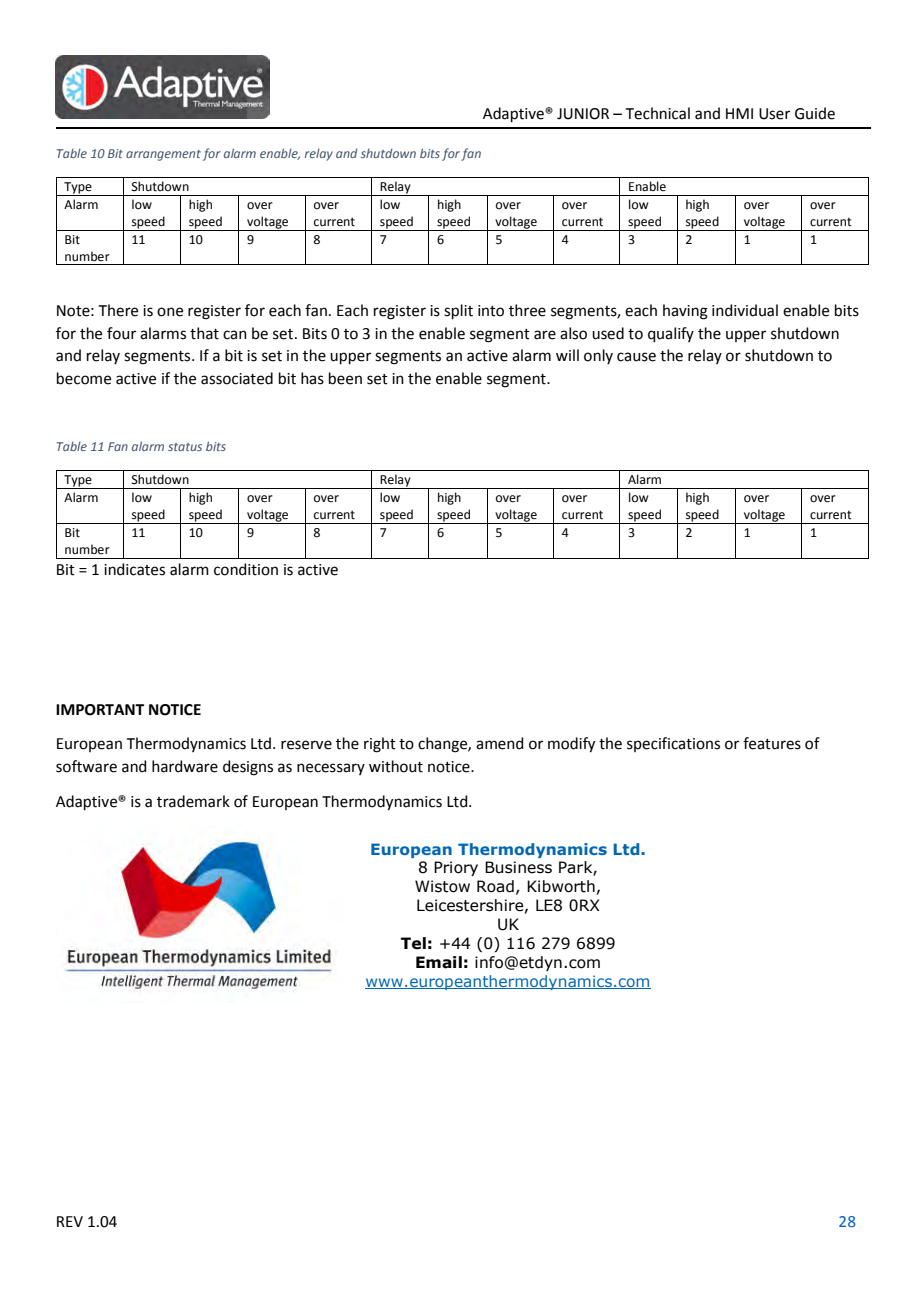 The image size is (924, 1308). What do you see at coordinates (100, 710) in the screenshot?
I see `IMPORTANT` at bounding box center [100, 710].
